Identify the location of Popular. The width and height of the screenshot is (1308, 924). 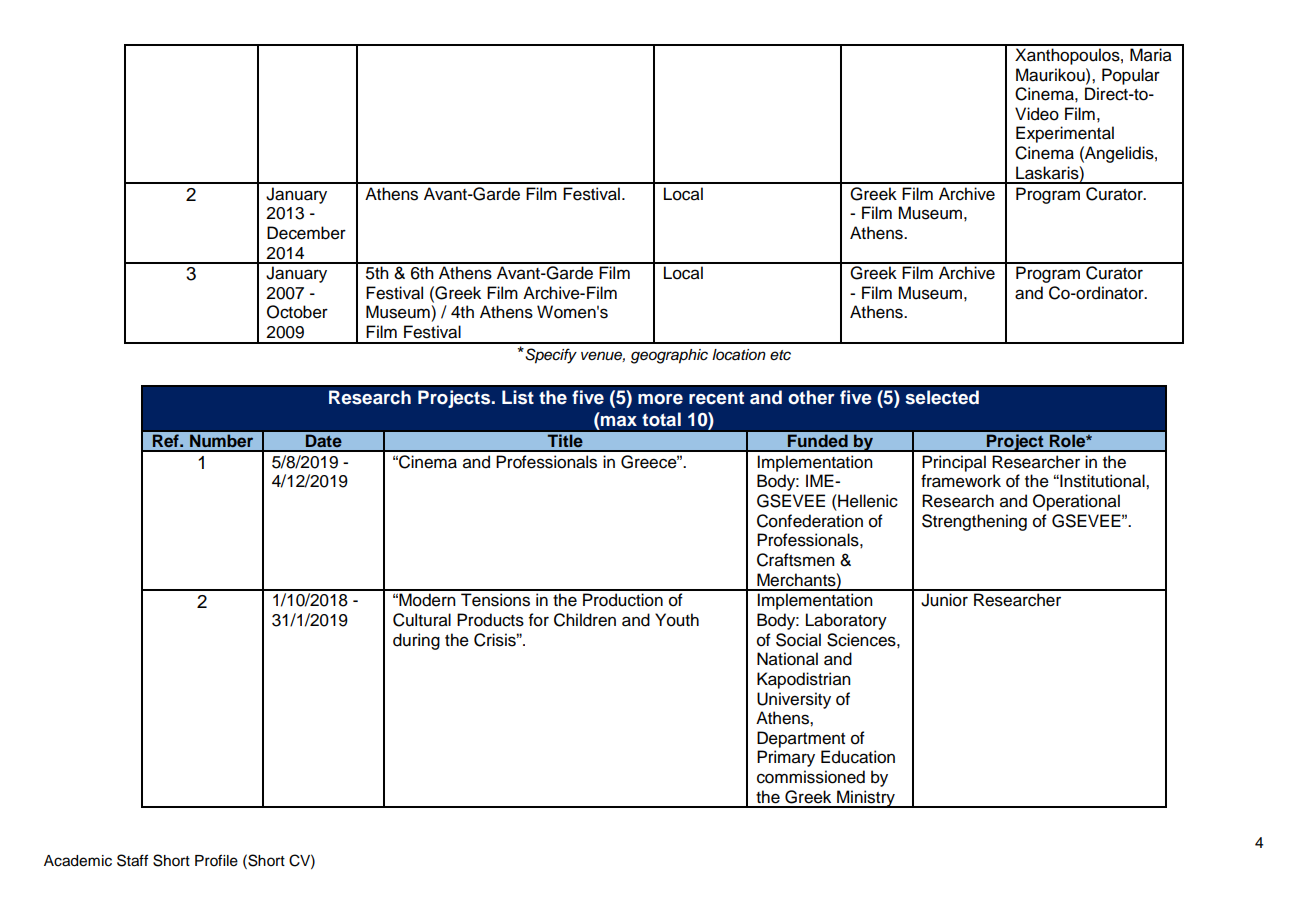
(1131, 76).
